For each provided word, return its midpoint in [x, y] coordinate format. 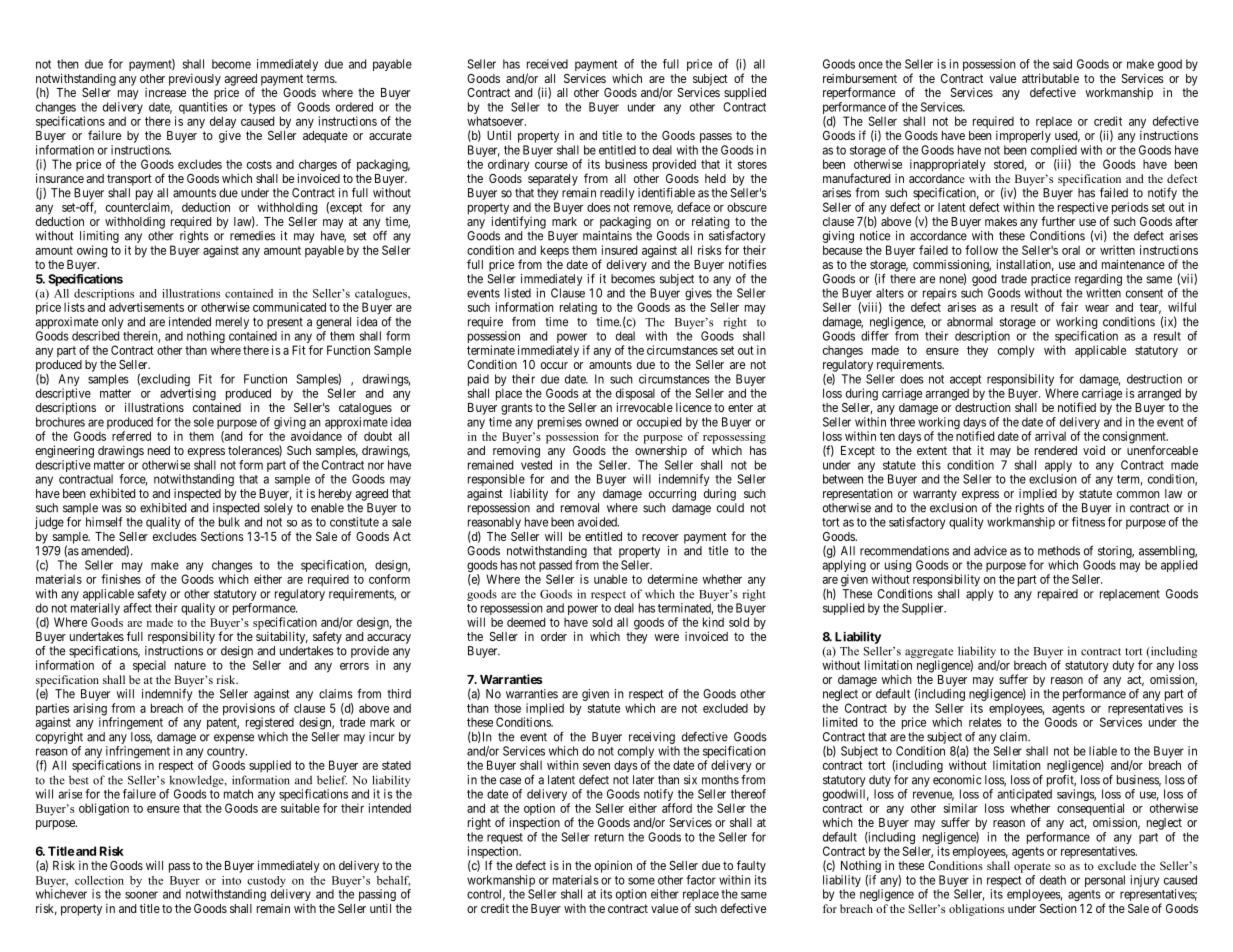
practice [1051, 280]
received [547, 64]
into [231, 880]
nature [190, 665]
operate [1032, 868]
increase [165, 92]
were [666, 637]
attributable [1050, 78]
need [159, 450]
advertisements [146, 307]
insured [619, 250]
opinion [613, 866]
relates [985, 722]
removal [580, 508]
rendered [1056, 450]
